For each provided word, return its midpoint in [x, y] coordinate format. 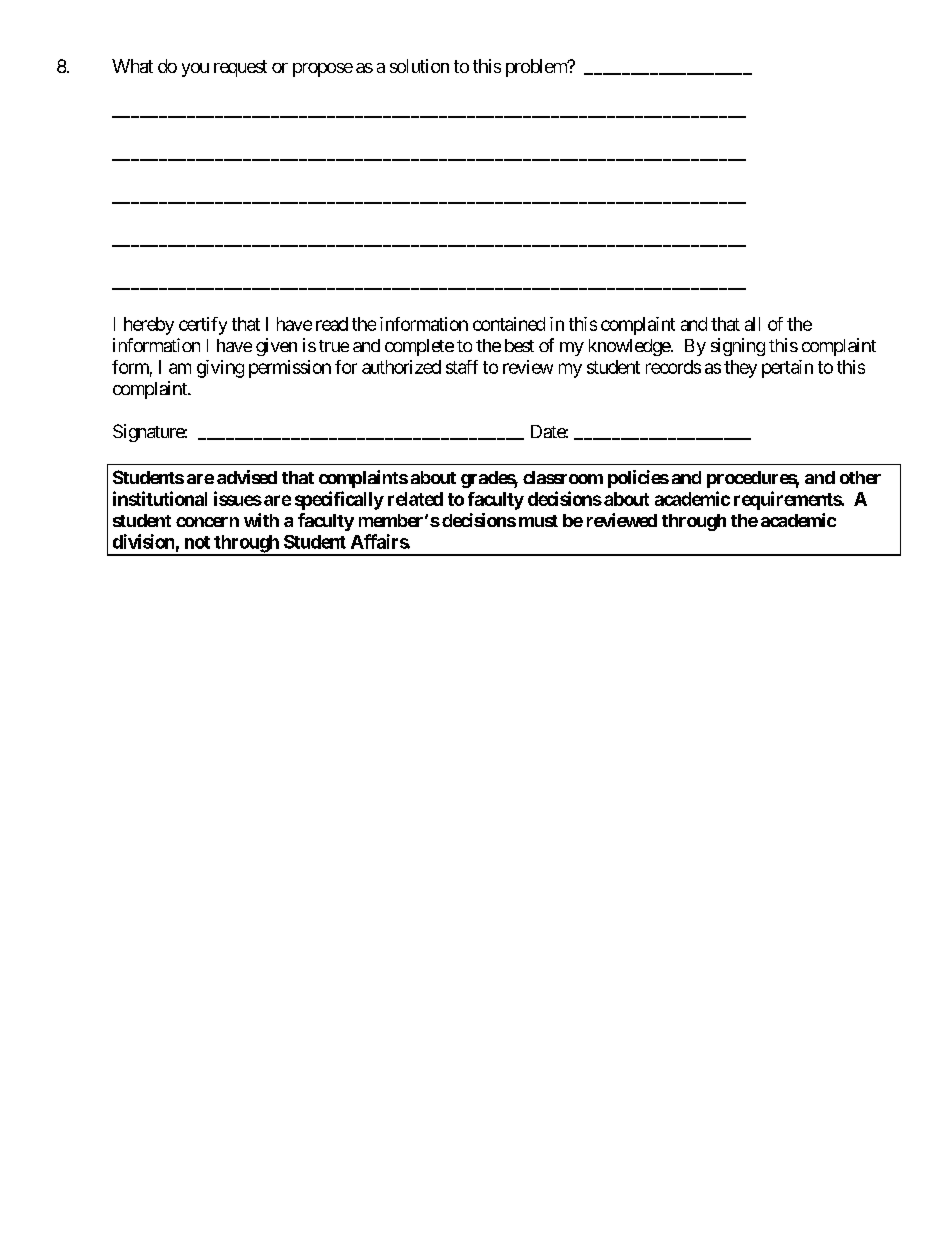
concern [207, 522]
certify [203, 326]
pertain [787, 369]
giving [220, 369]
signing [738, 347]
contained [509, 324]
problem [537, 68]
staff [462, 367]
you [195, 70]
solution [419, 66]
